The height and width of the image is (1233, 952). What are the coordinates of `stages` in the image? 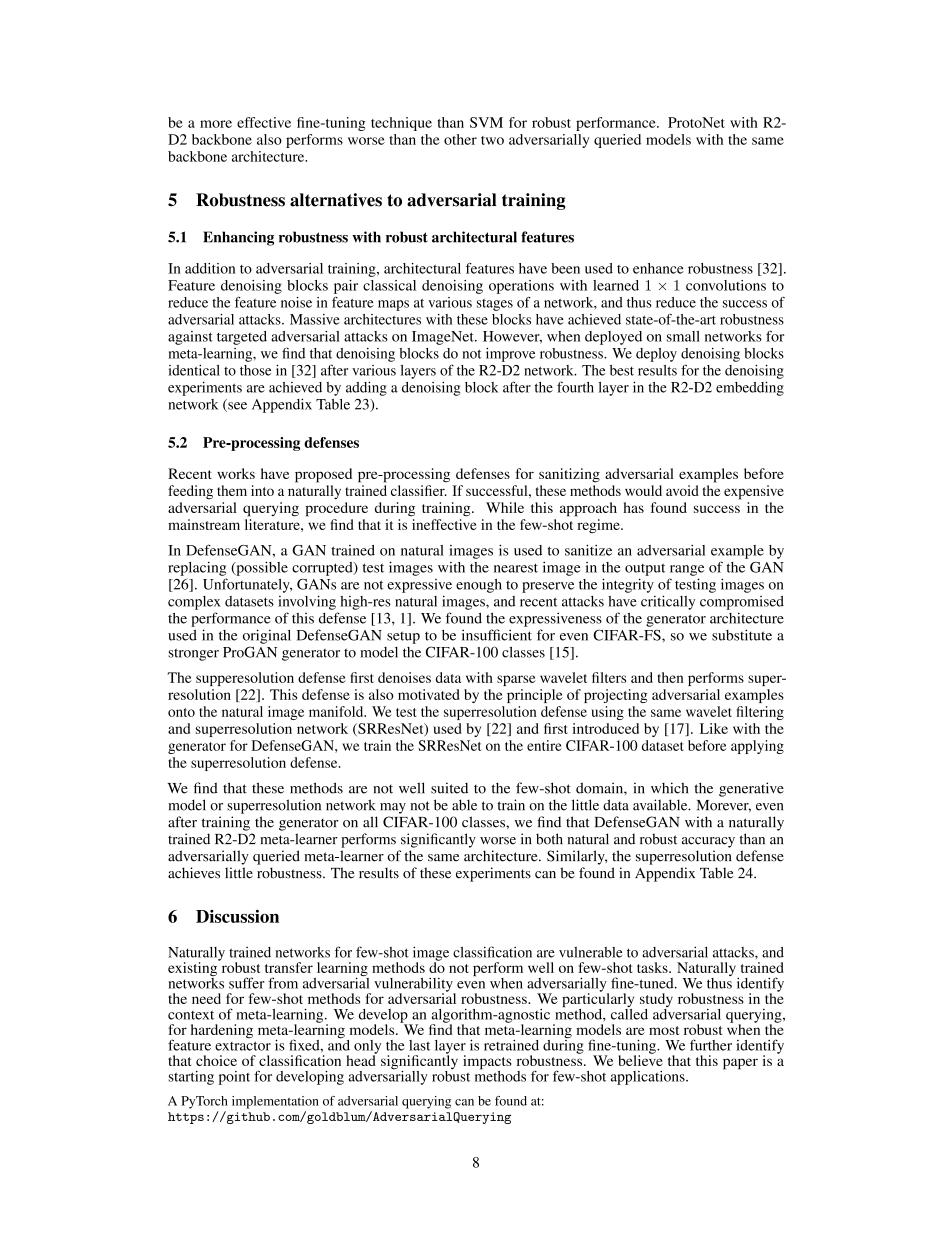 It's located at (495, 305).
